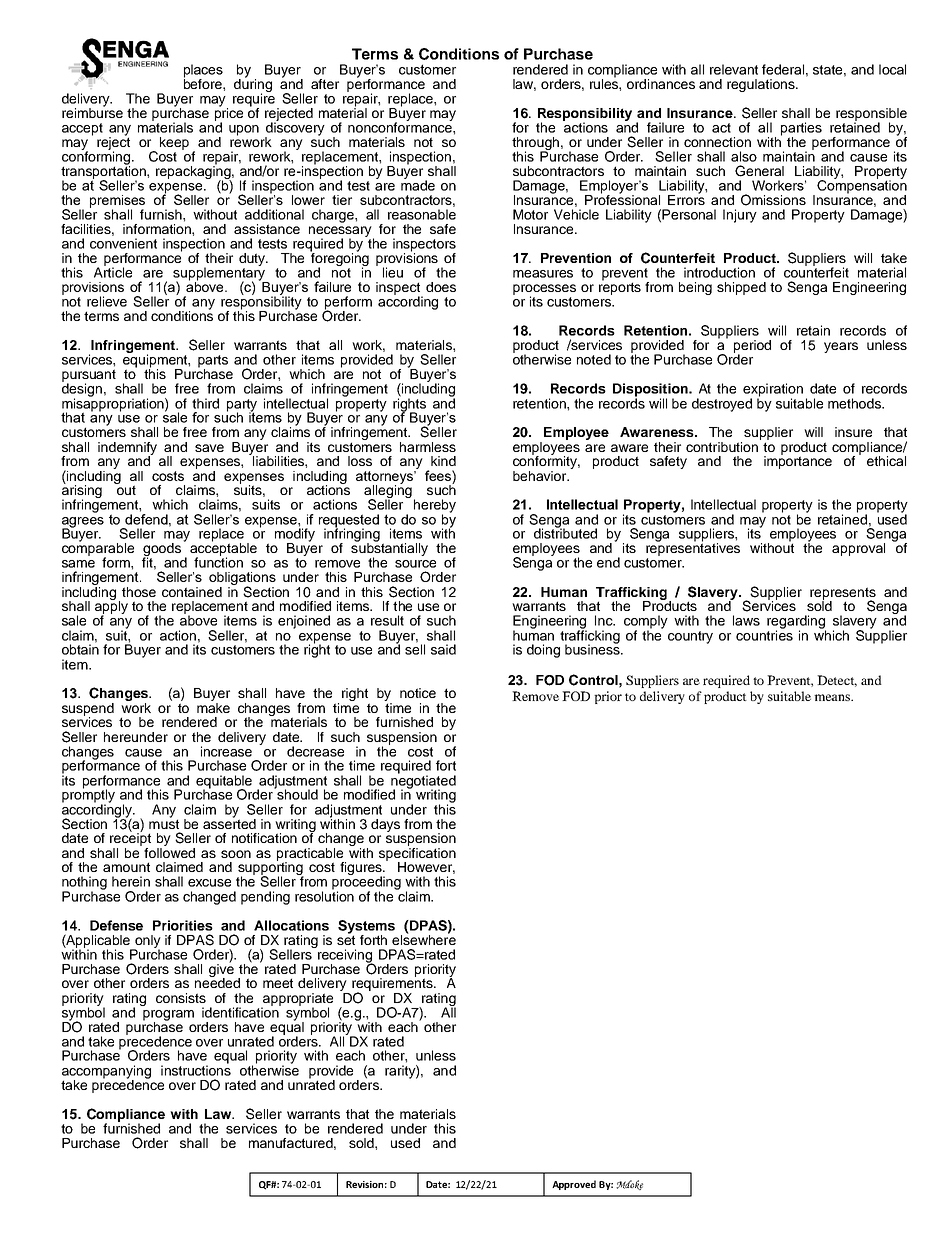  Describe the element at coordinates (796, 623) in the screenshot. I see `regarding` at that location.
